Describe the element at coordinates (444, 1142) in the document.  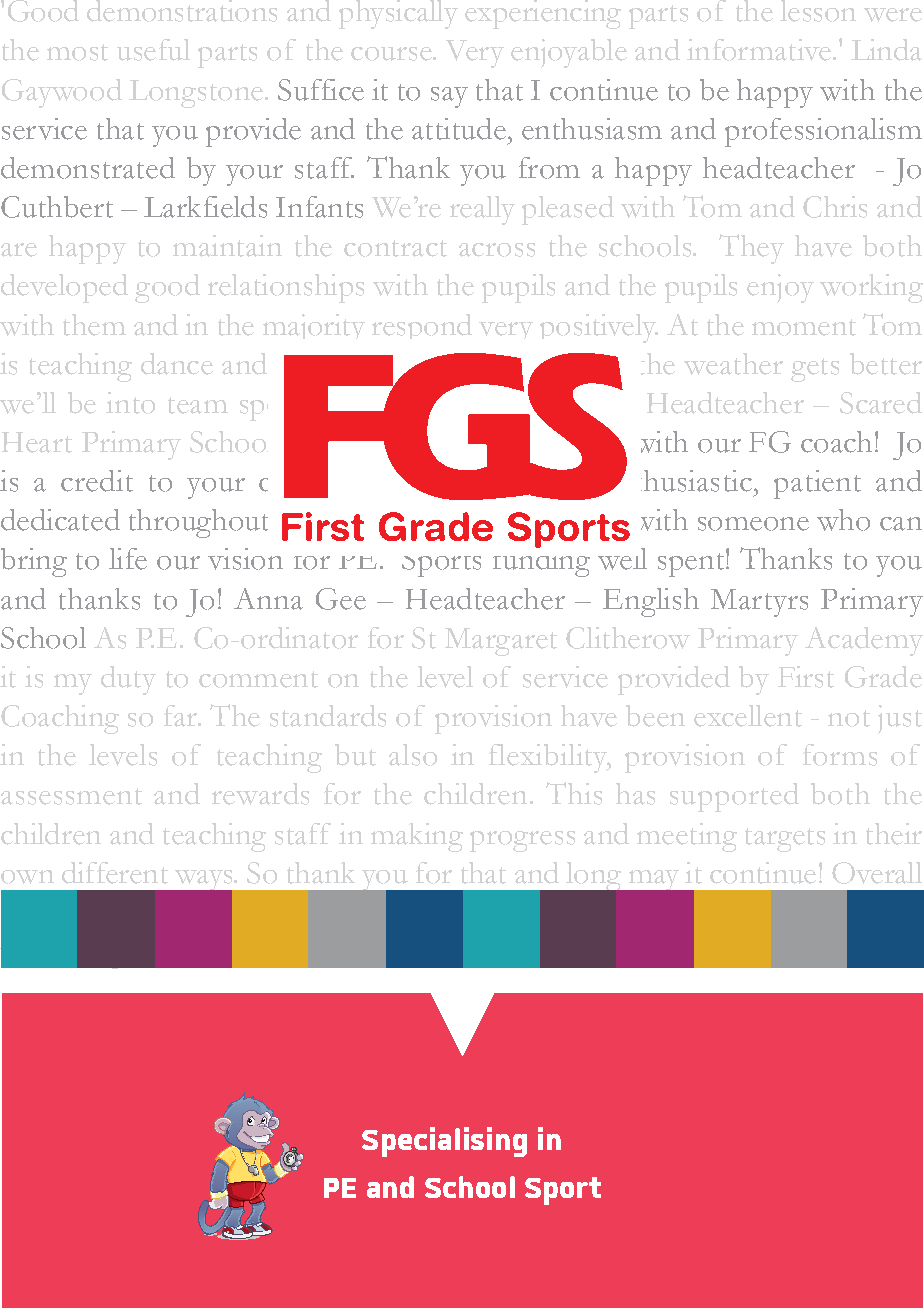
I see `Specialising` at that location.
